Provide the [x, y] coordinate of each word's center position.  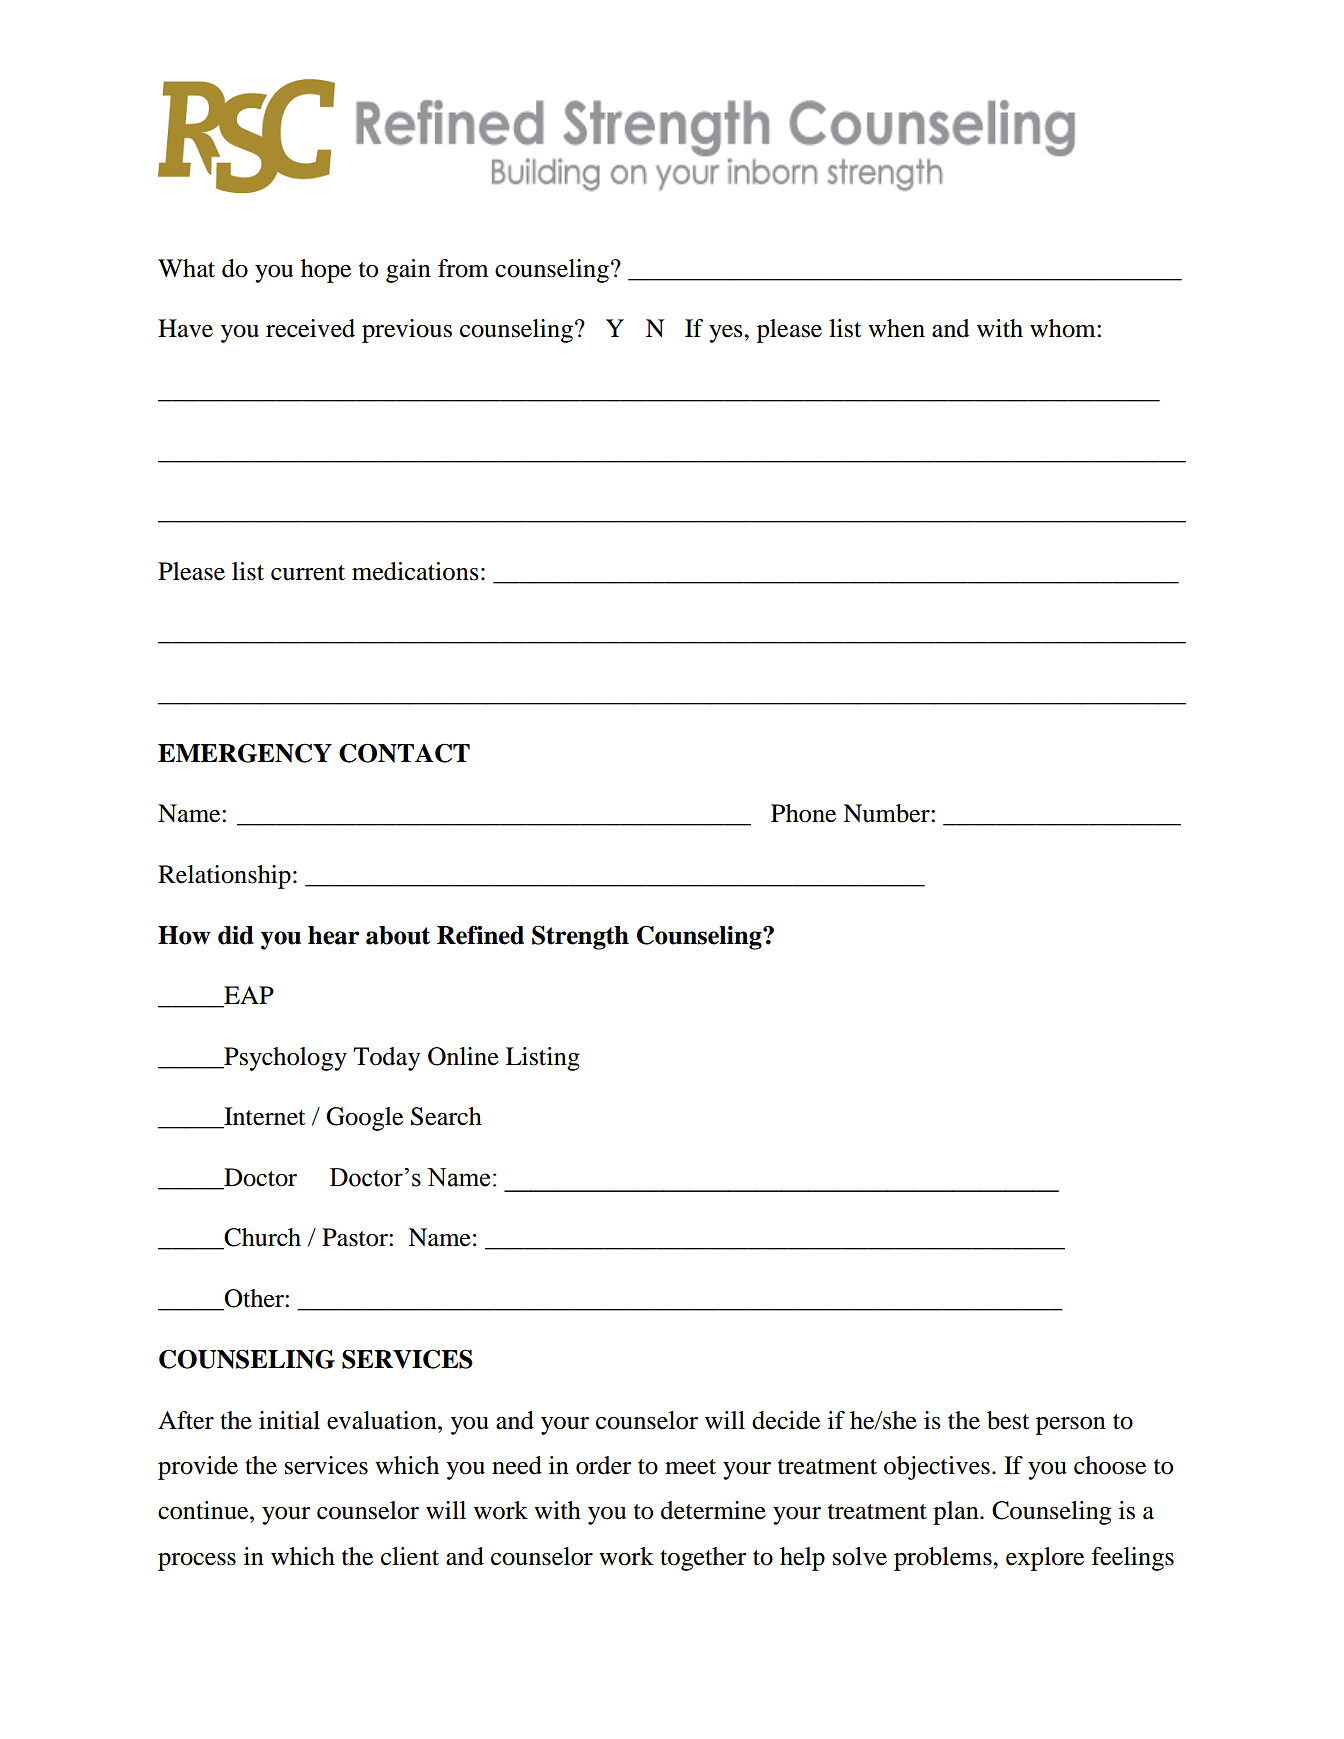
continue [204, 1510]
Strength [580, 937]
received [310, 328]
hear [333, 935]
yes [727, 334]
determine [713, 1510]
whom [1064, 328]
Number [887, 813]
